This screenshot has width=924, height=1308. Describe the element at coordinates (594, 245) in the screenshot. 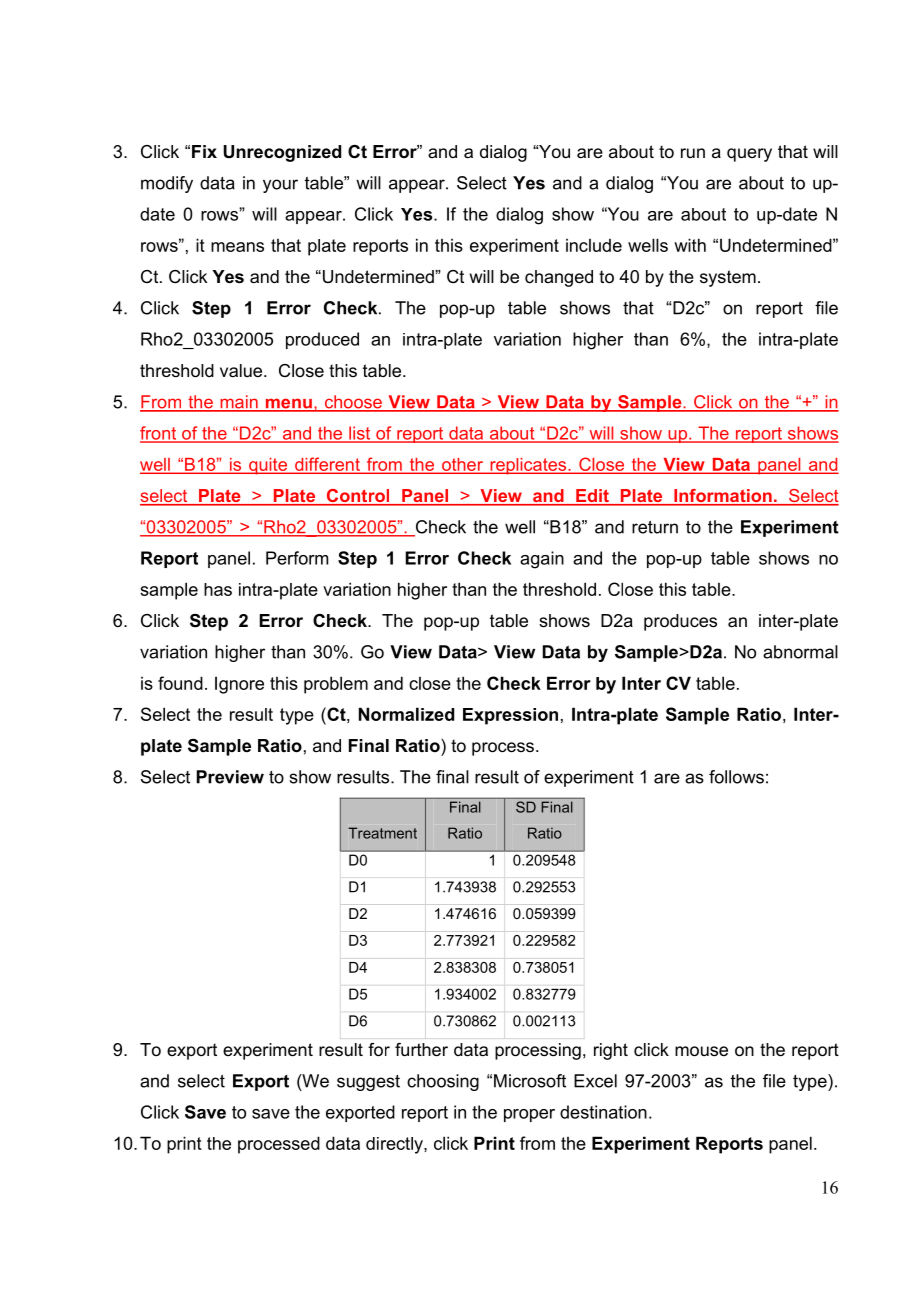

I see `include` at that location.
